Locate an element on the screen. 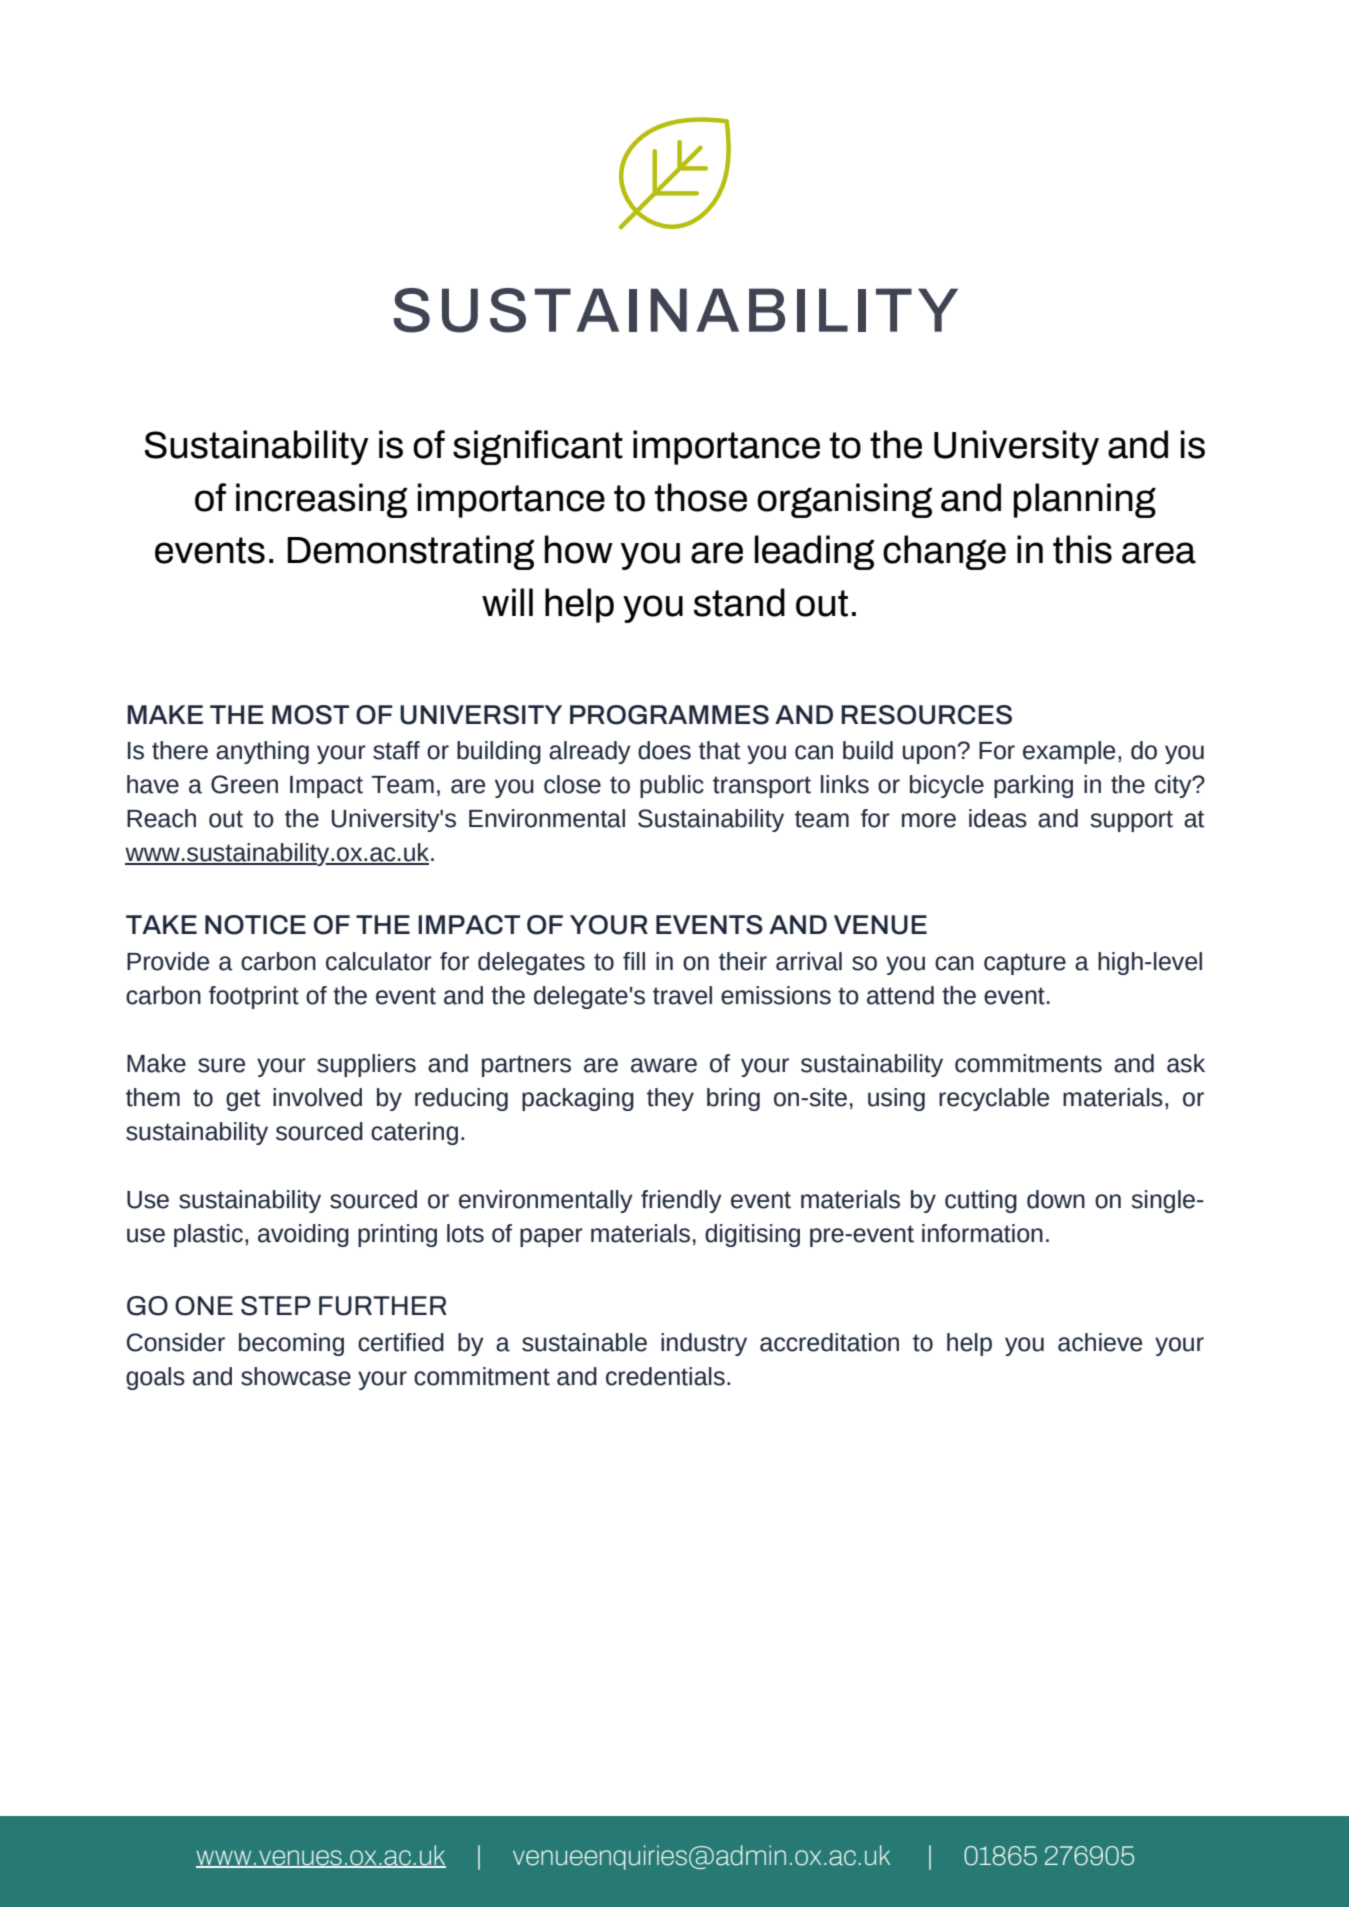 This screenshot has width=1349, height=1907. sure is located at coordinates (221, 1065).
